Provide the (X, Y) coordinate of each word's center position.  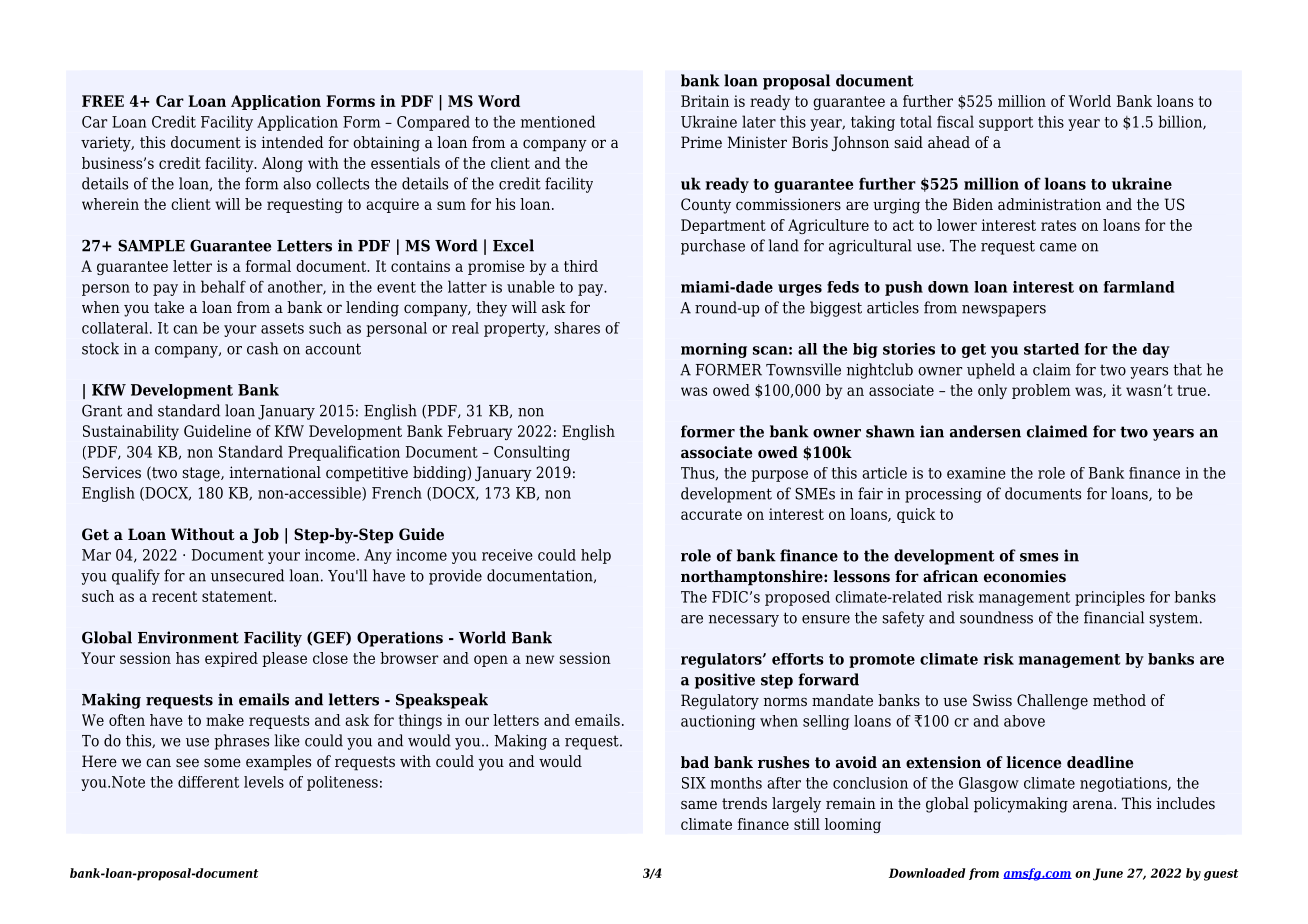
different (208, 782)
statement (238, 596)
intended (293, 142)
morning (714, 350)
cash (262, 348)
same (699, 804)
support (1006, 124)
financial (1114, 617)
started (1051, 349)
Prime (701, 142)
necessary (744, 621)
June (1108, 874)
